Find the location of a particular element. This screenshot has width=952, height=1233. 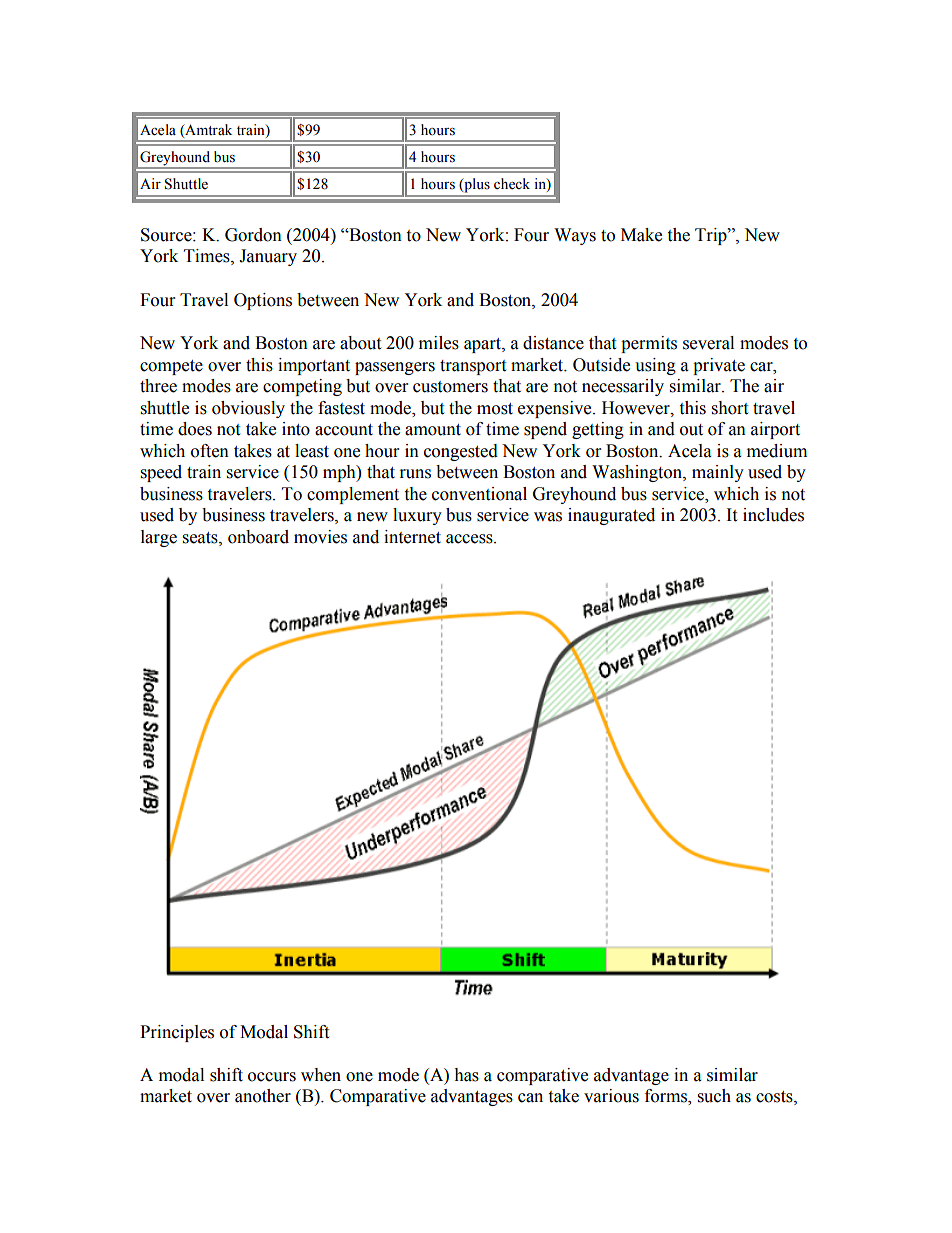

Make is located at coordinates (641, 235).
